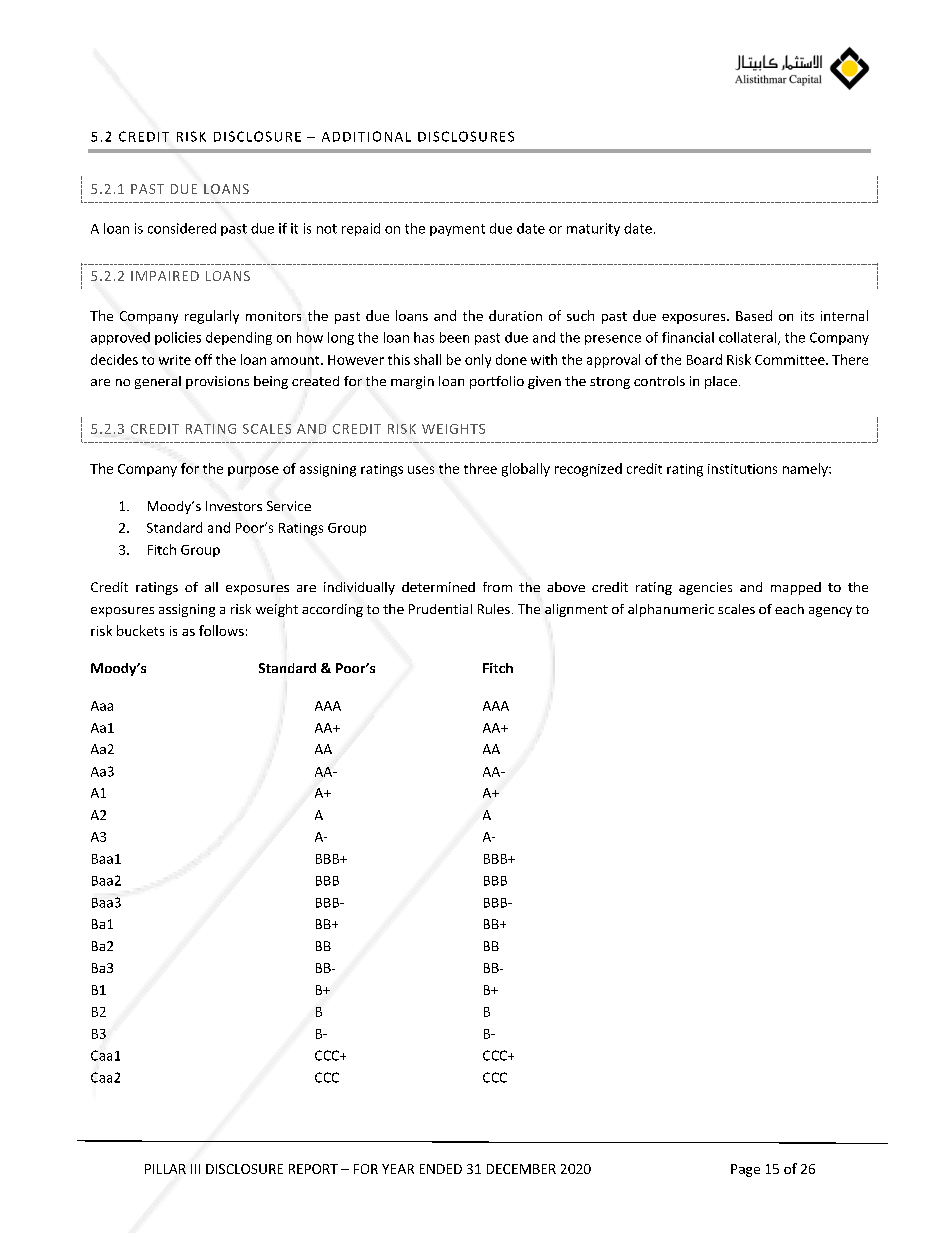 This screenshot has width=952, height=1233. Describe the element at coordinates (457, 230) in the screenshot. I see `payment` at that location.
